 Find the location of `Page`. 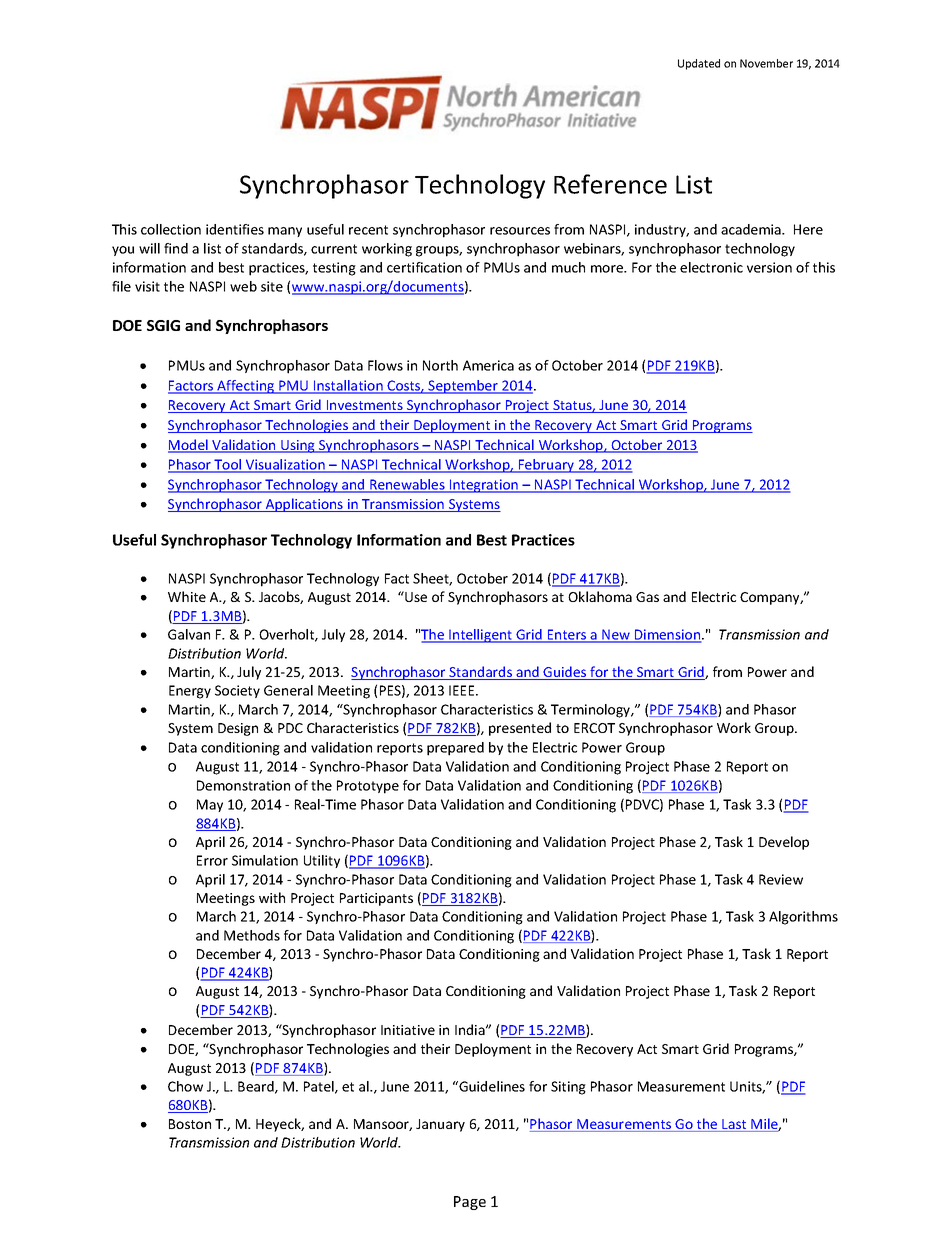

Page is located at coordinates (470, 1203).
